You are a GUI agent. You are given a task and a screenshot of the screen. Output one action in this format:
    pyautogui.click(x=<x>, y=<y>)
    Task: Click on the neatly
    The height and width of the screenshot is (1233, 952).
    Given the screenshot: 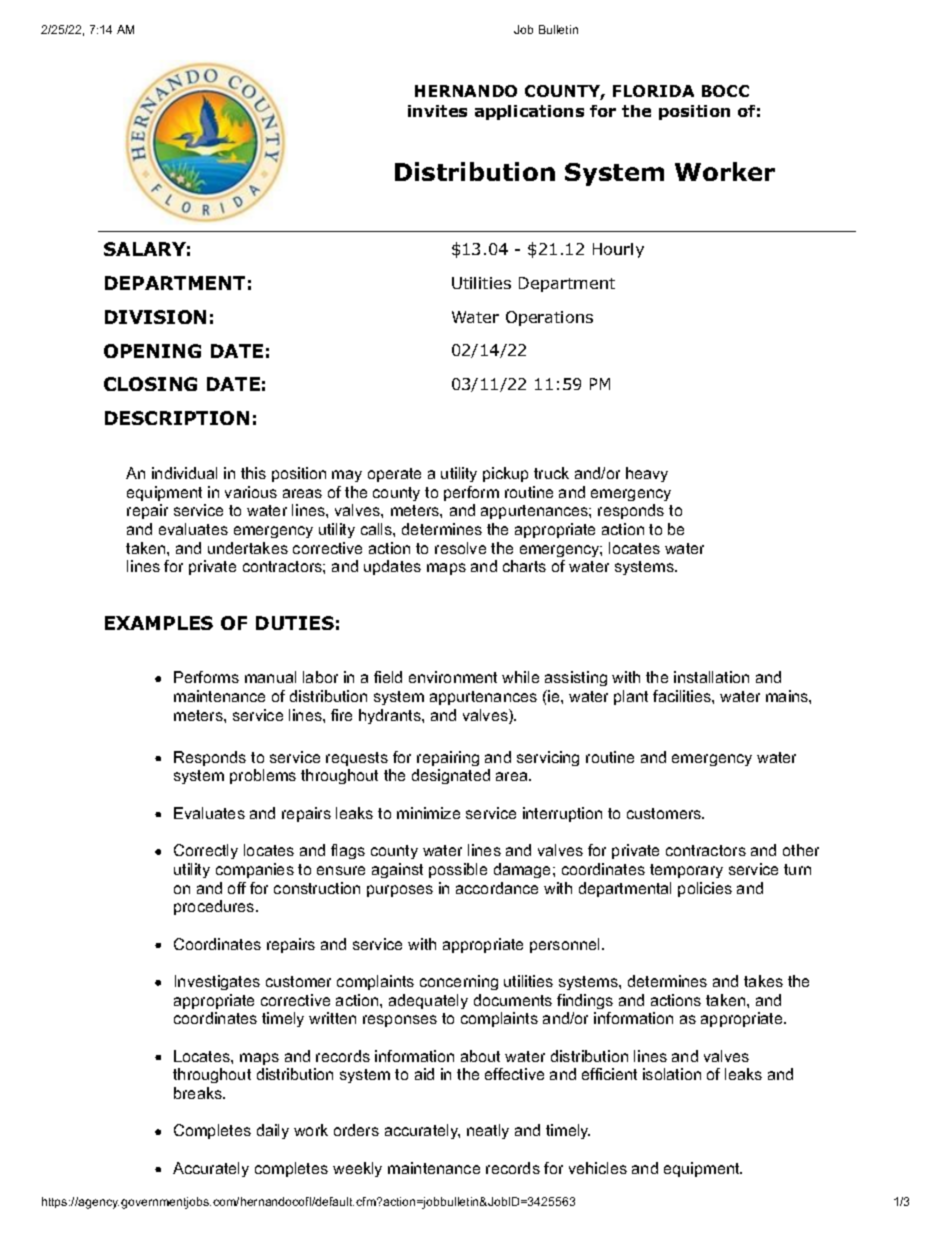 What is the action you would take?
    pyautogui.click(x=488, y=1131)
